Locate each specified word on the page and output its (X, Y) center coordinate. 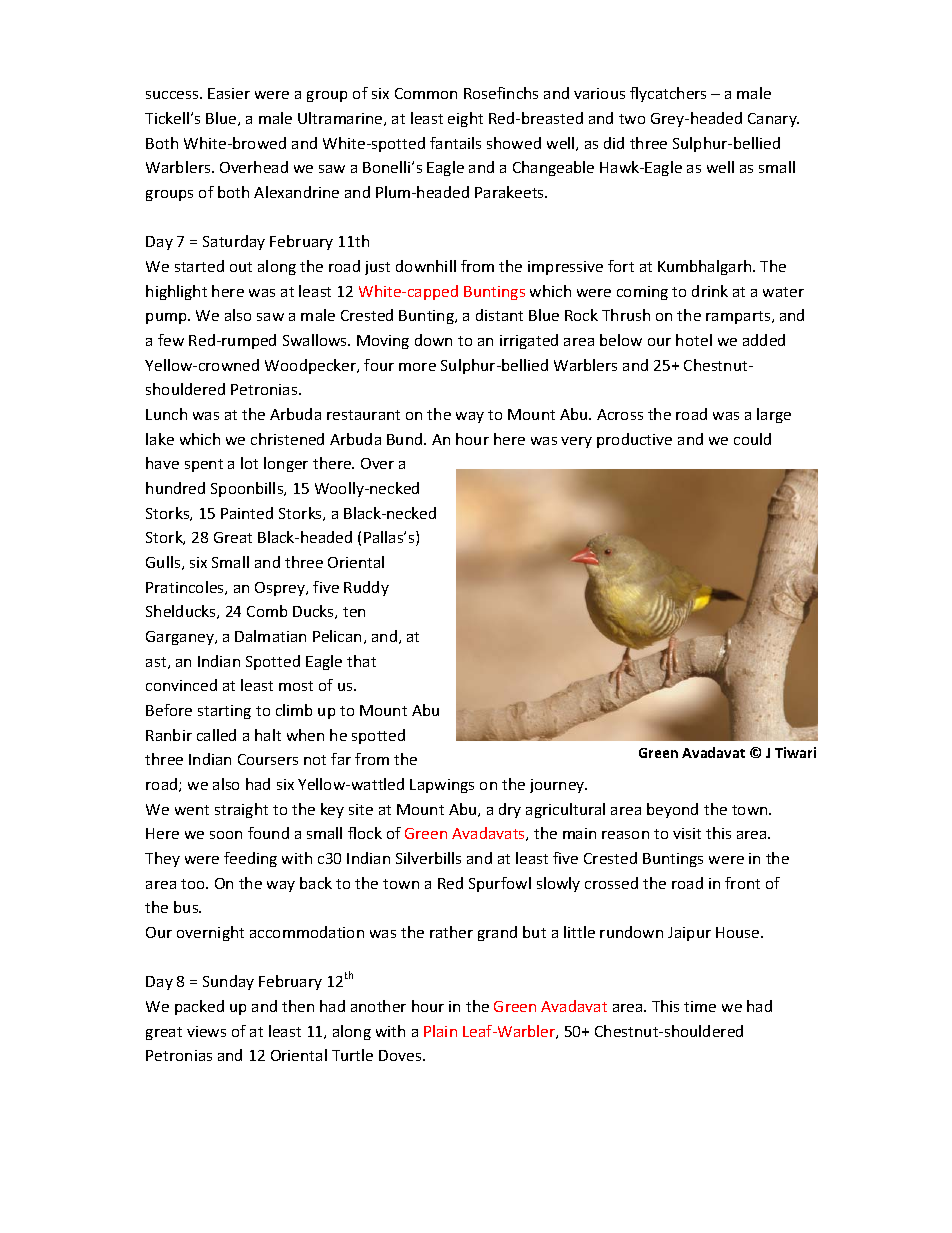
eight (465, 119)
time (700, 1006)
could (752, 439)
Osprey (281, 589)
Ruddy (366, 588)
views (206, 1031)
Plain (440, 1031)
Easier (229, 93)
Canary (773, 120)
